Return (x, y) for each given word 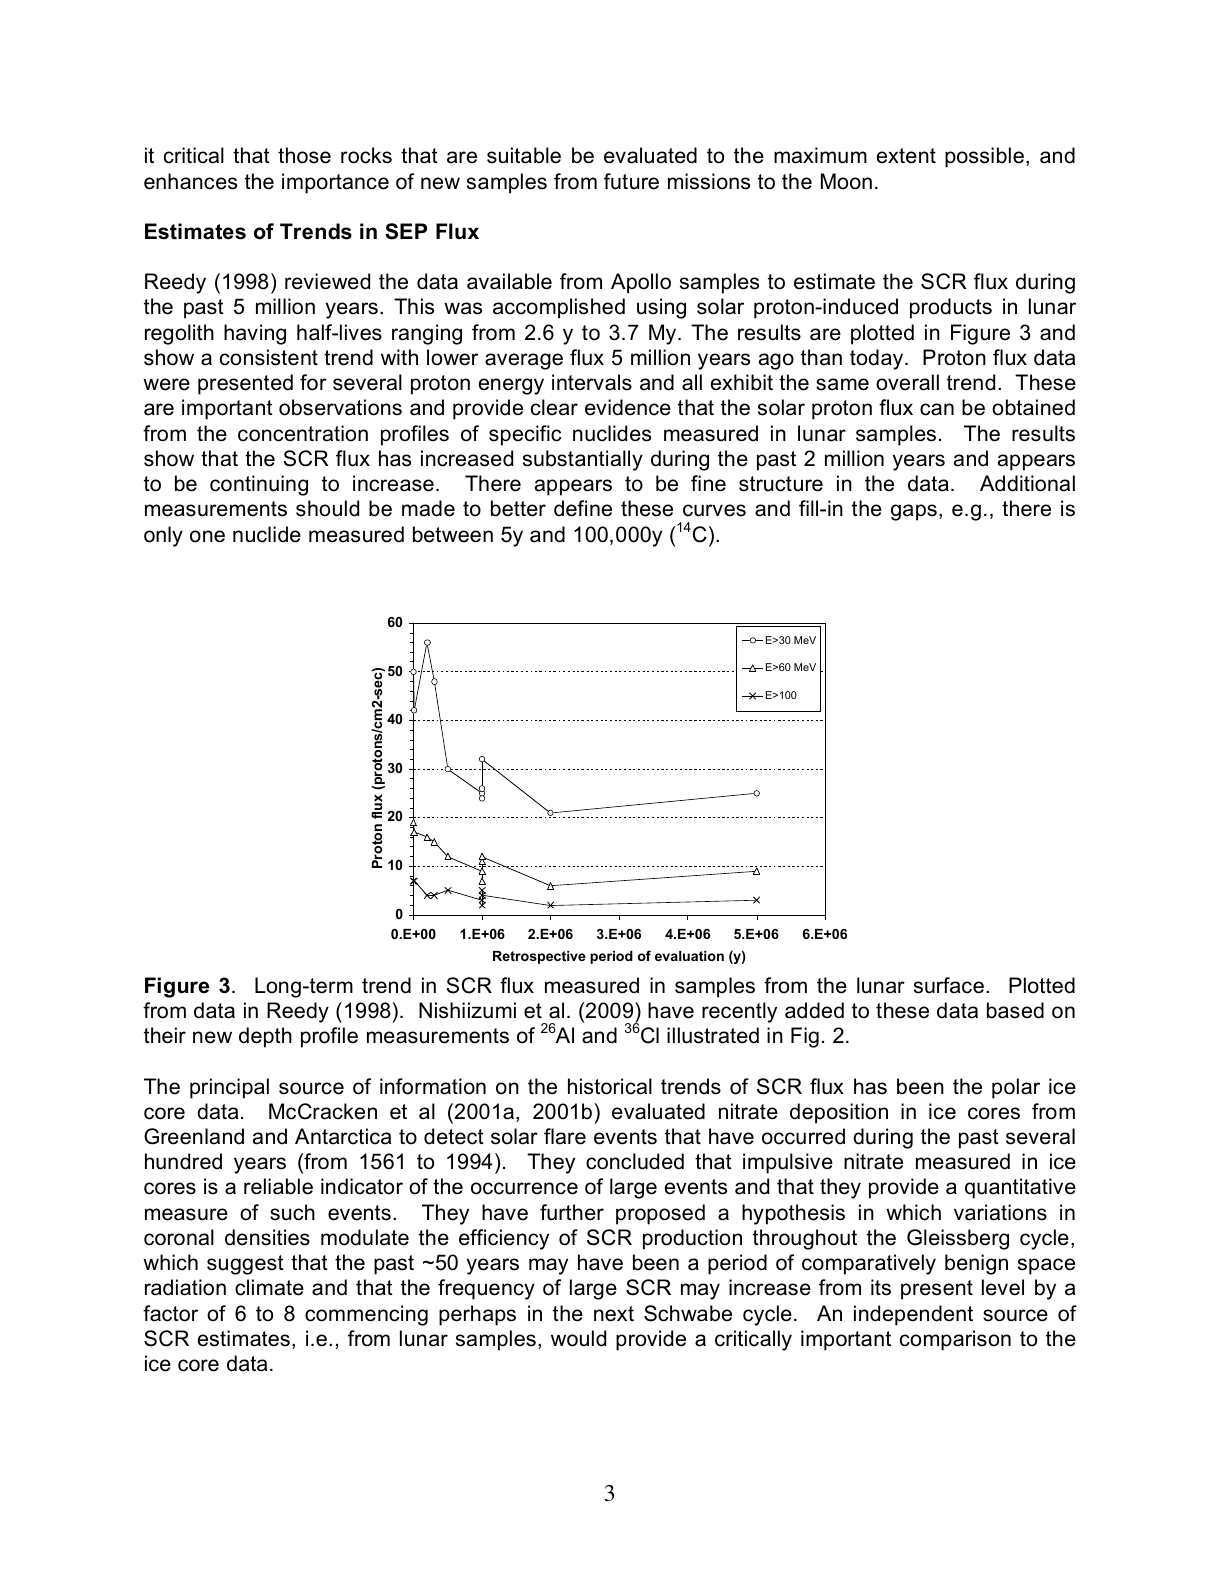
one (207, 536)
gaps (914, 512)
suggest (245, 1265)
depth (265, 1037)
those (304, 155)
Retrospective (539, 957)
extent (906, 156)
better (518, 508)
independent (913, 1315)
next (614, 1314)
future (631, 181)
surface (949, 985)
